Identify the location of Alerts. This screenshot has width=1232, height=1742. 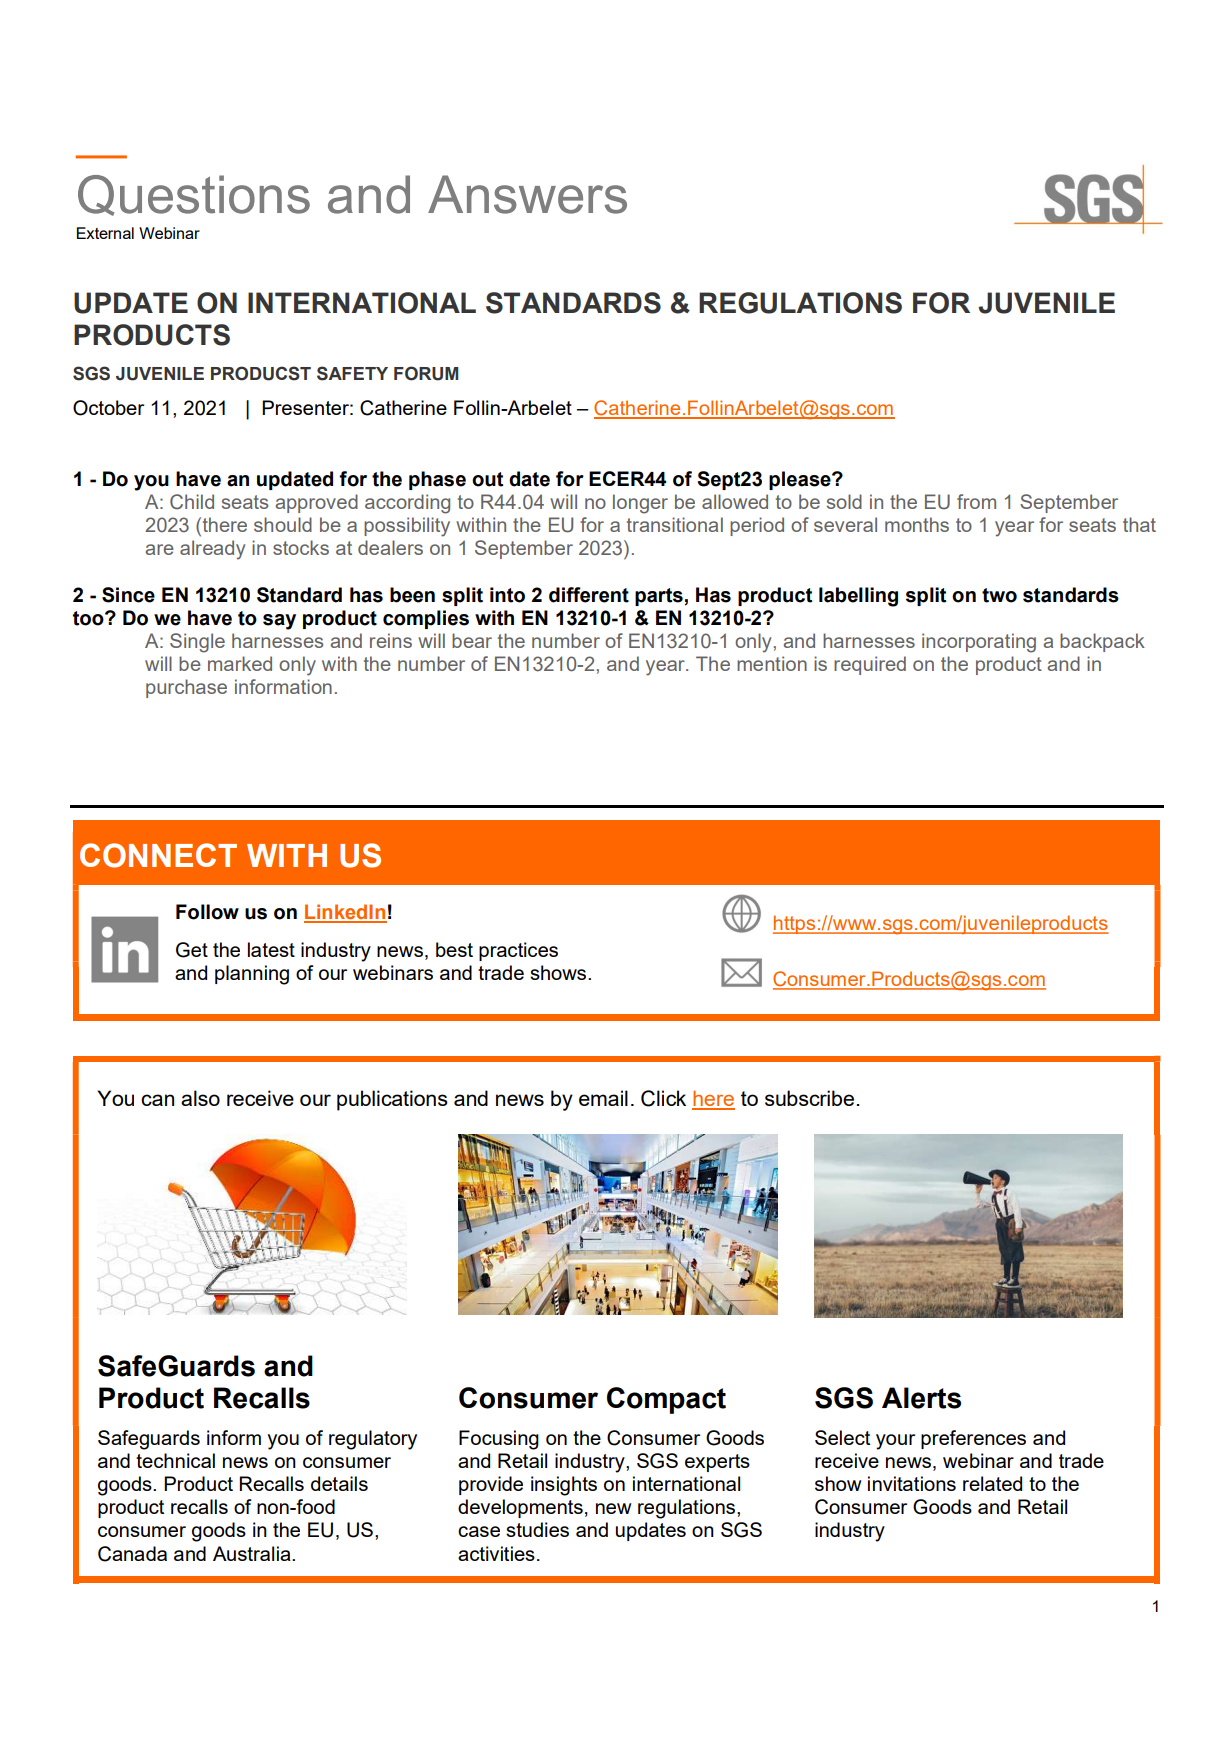
(921, 1398).
